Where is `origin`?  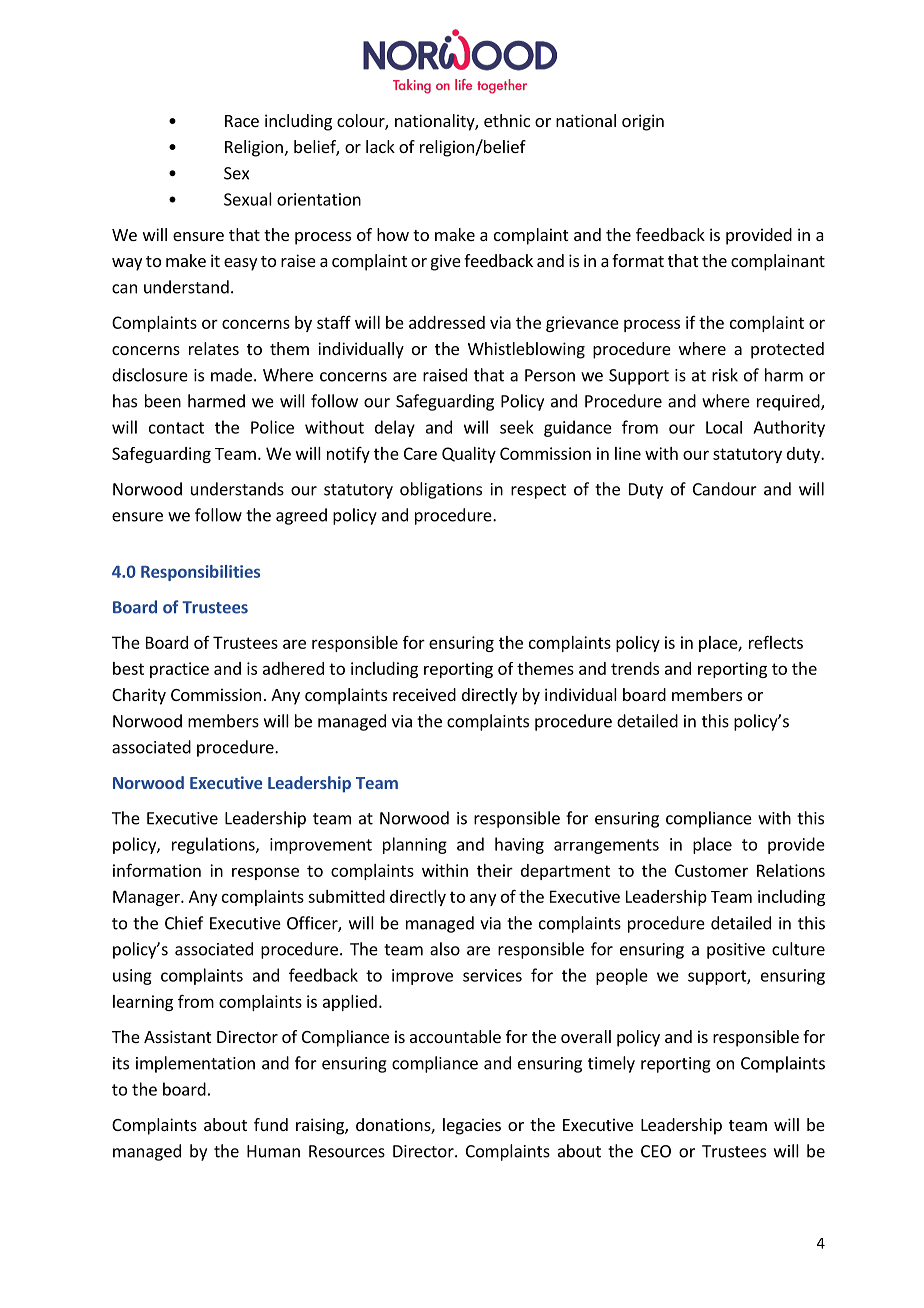
origin is located at coordinates (643, 122).
